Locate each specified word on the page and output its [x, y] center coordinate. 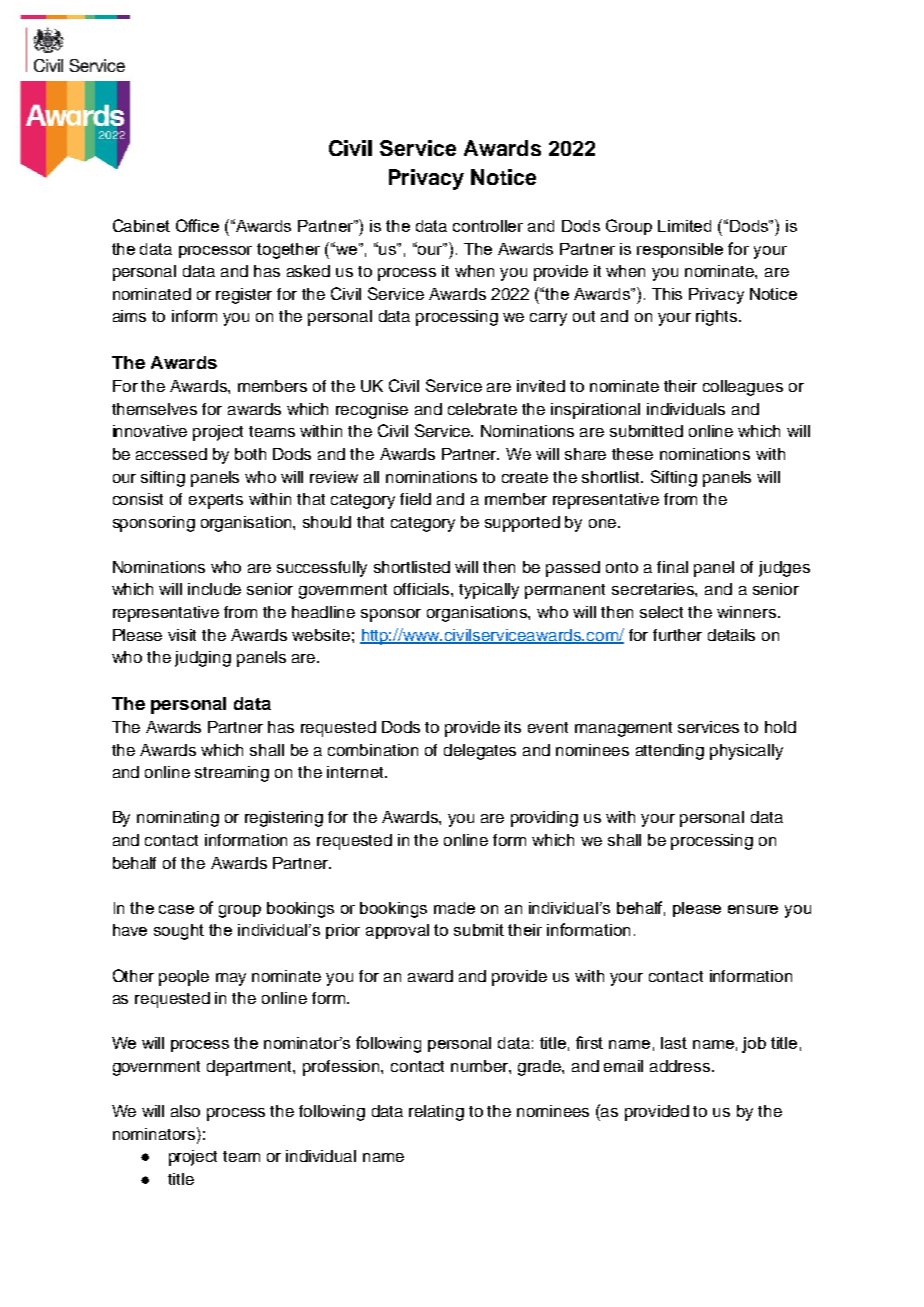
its [513, 727]
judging [203, 659]
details [731, 635]
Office [197, 225]
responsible [680, 250]
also [185, 1111]
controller [488, 226]
